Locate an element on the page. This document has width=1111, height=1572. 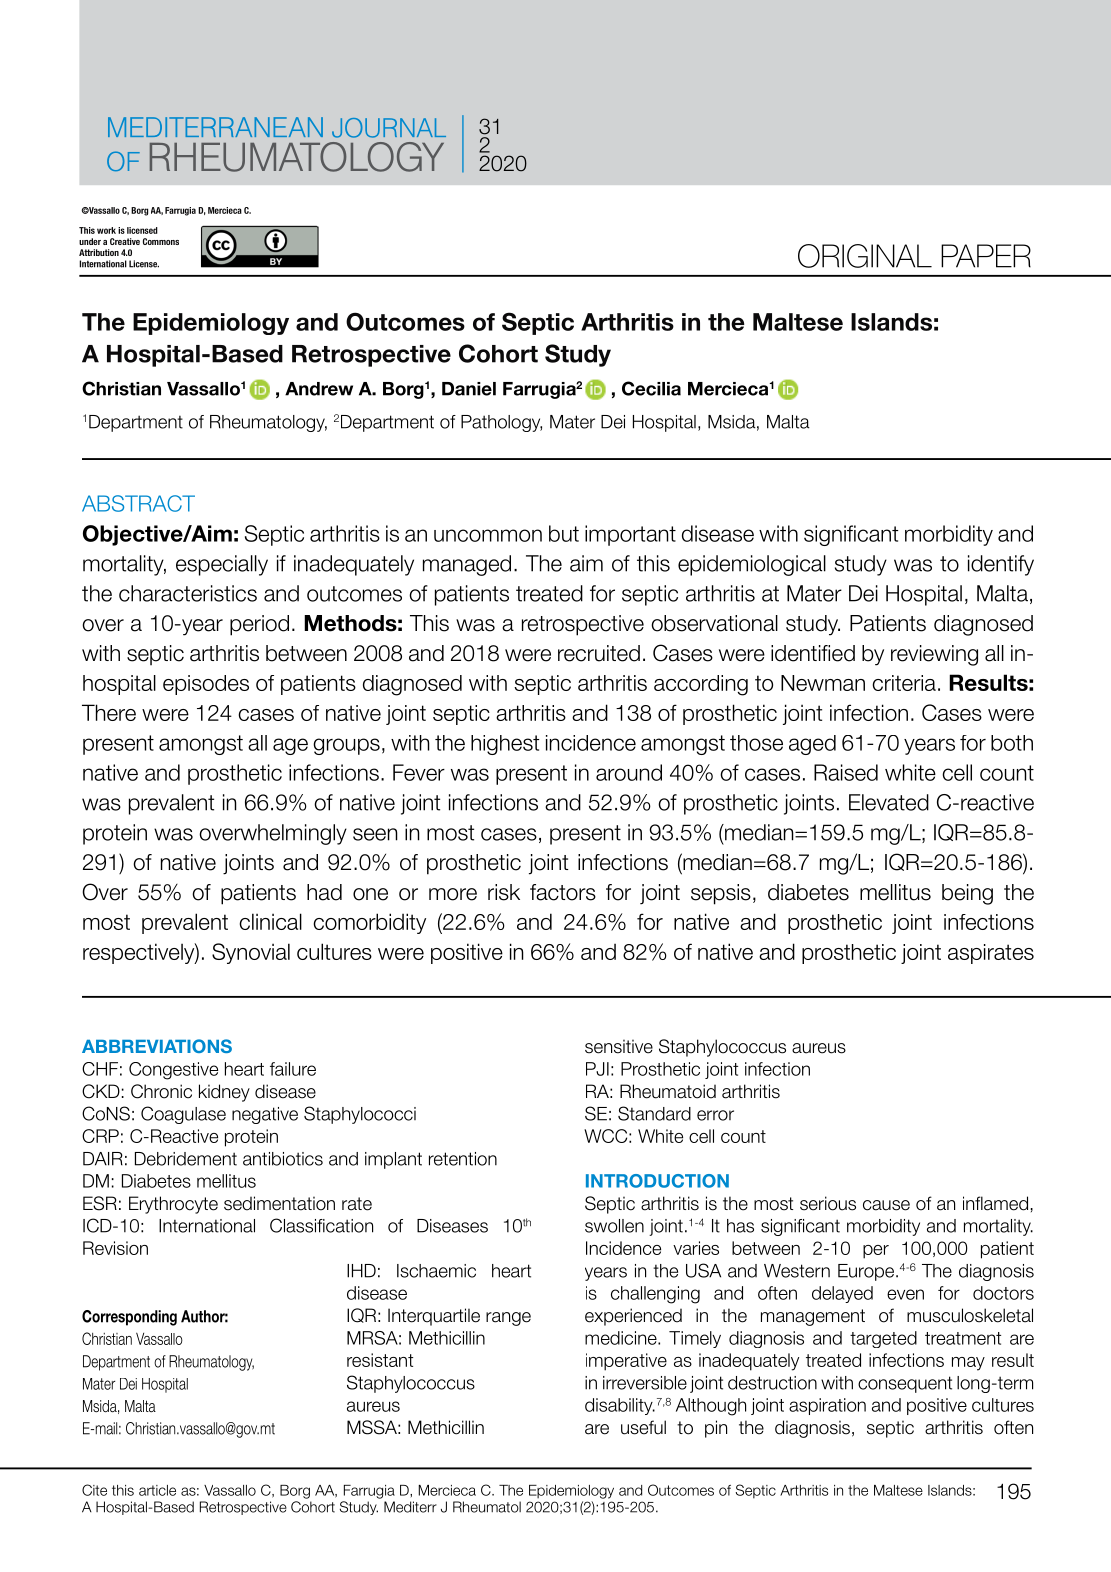
Commons is located at coordinates (161, 241).
